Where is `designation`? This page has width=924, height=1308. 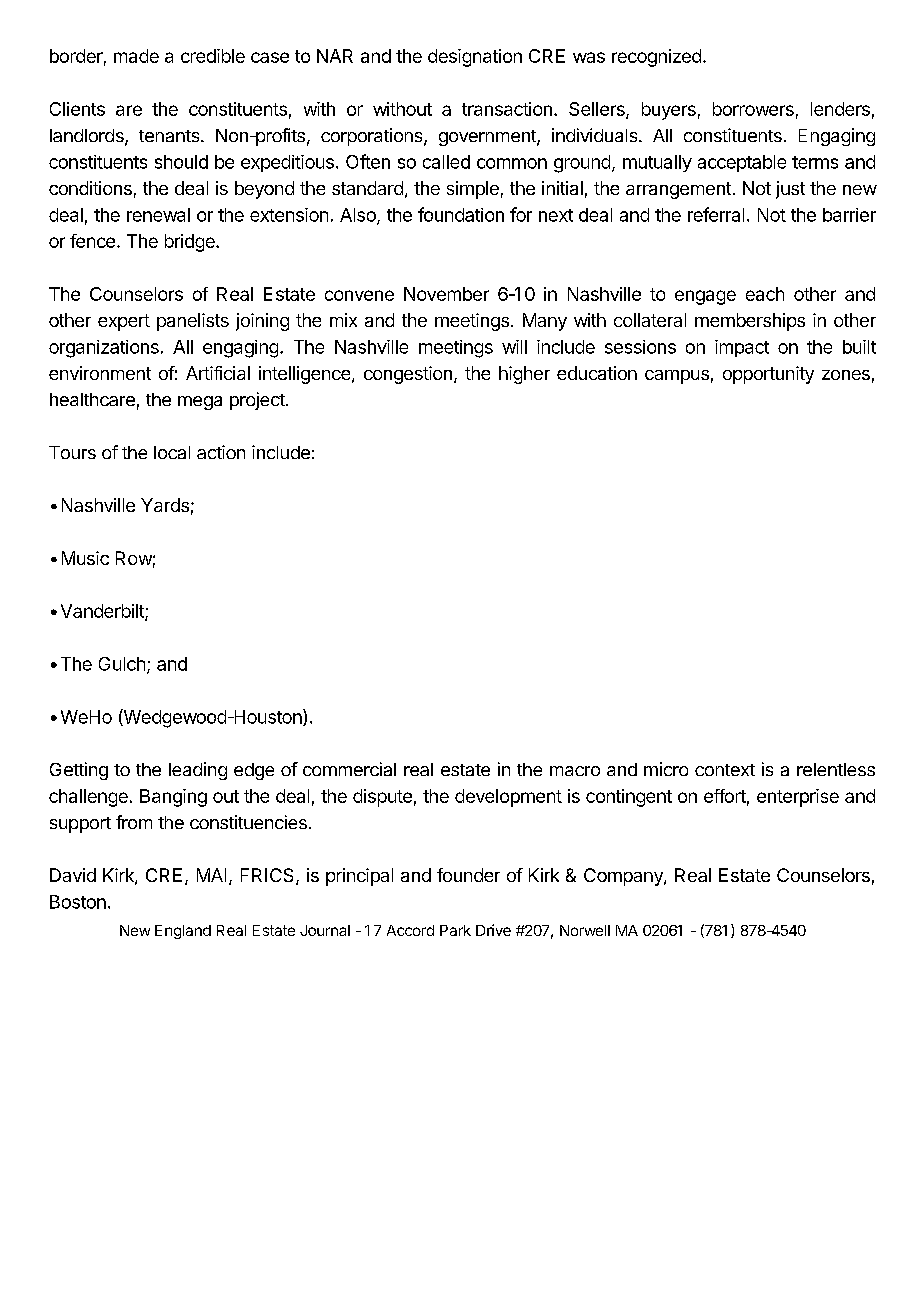 designation is located at coordinates (475, 58).
